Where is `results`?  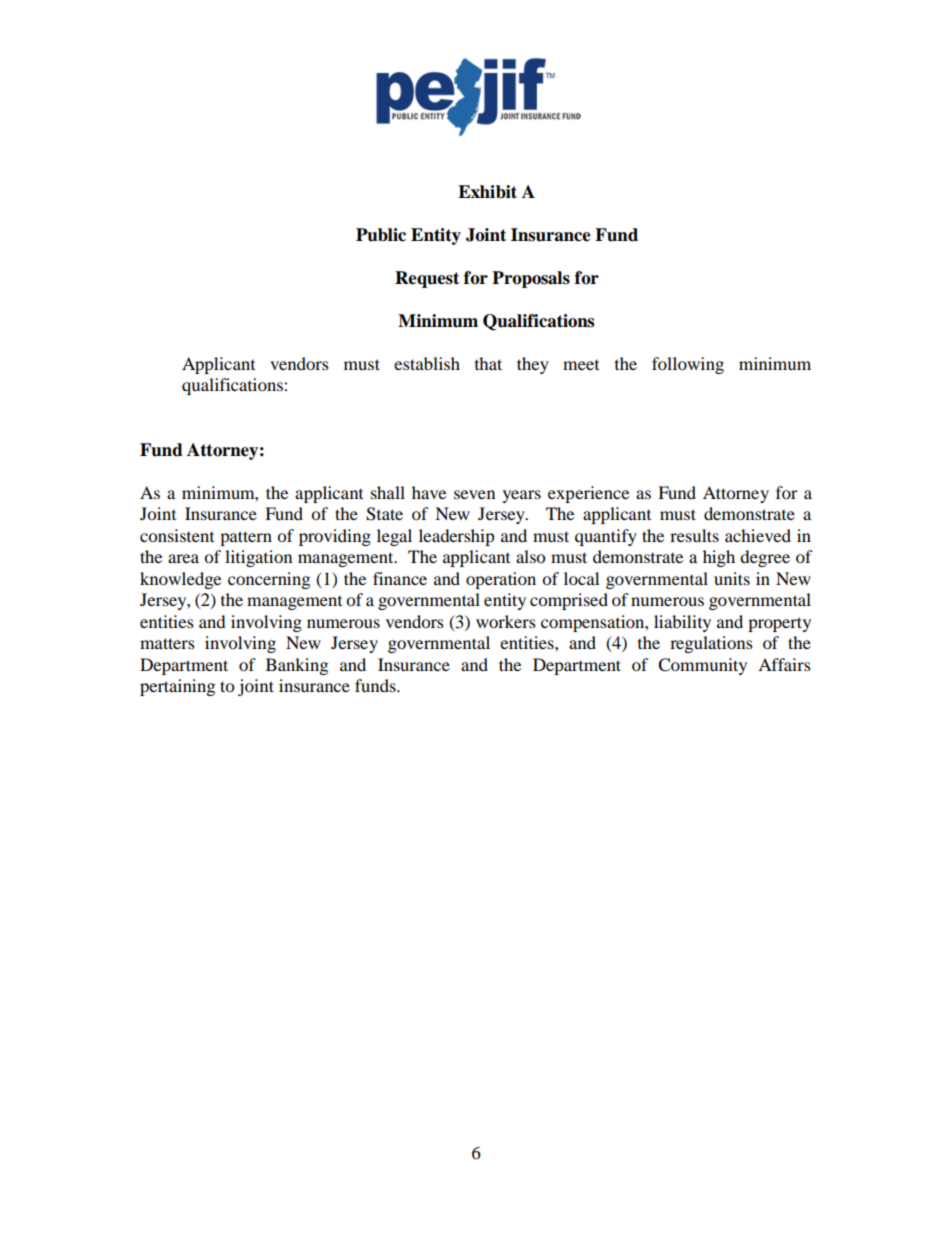 results is located at coordinates (694, 535).
